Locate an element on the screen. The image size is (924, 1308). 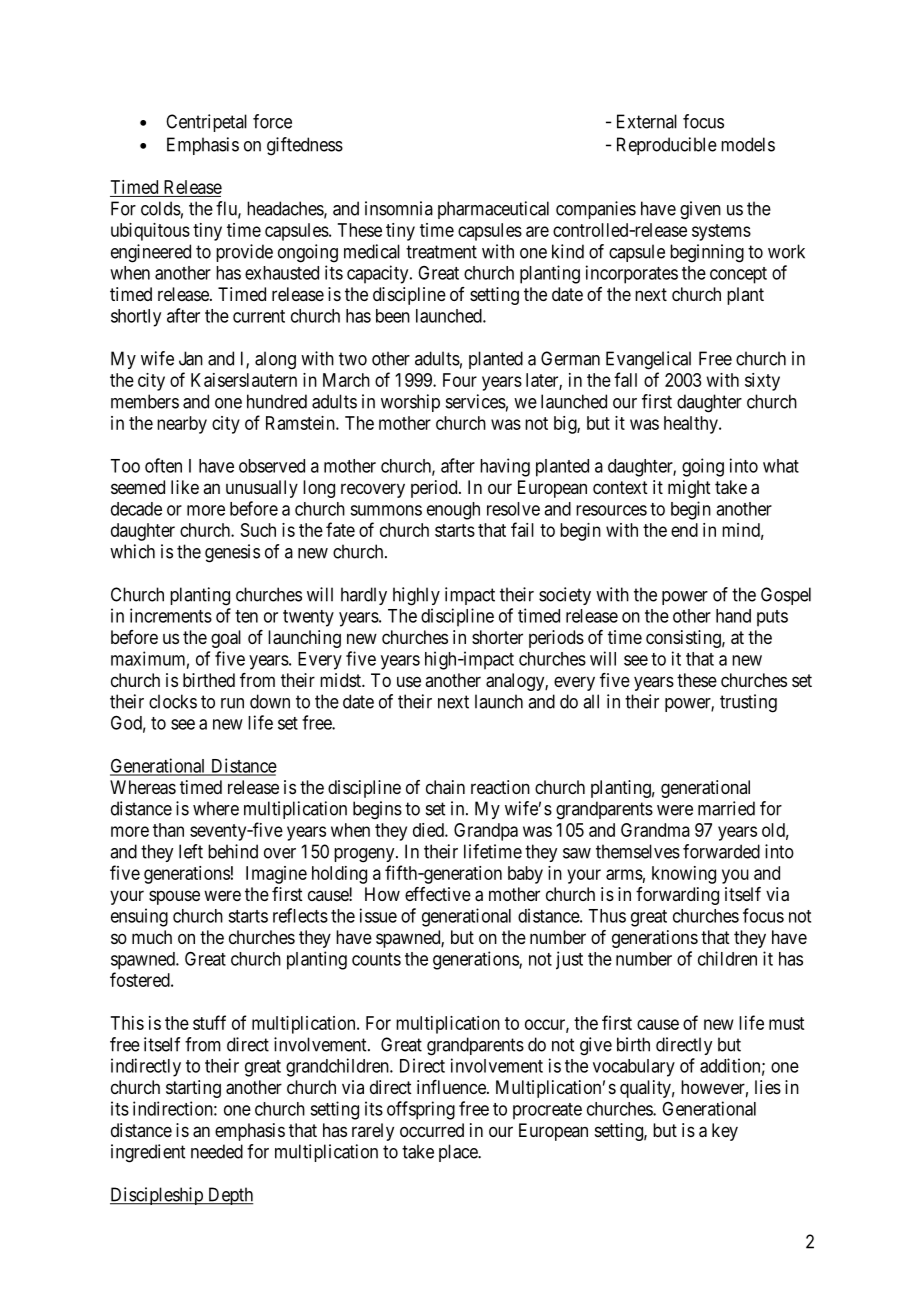
shorter is located at coordinates (497, 637).
